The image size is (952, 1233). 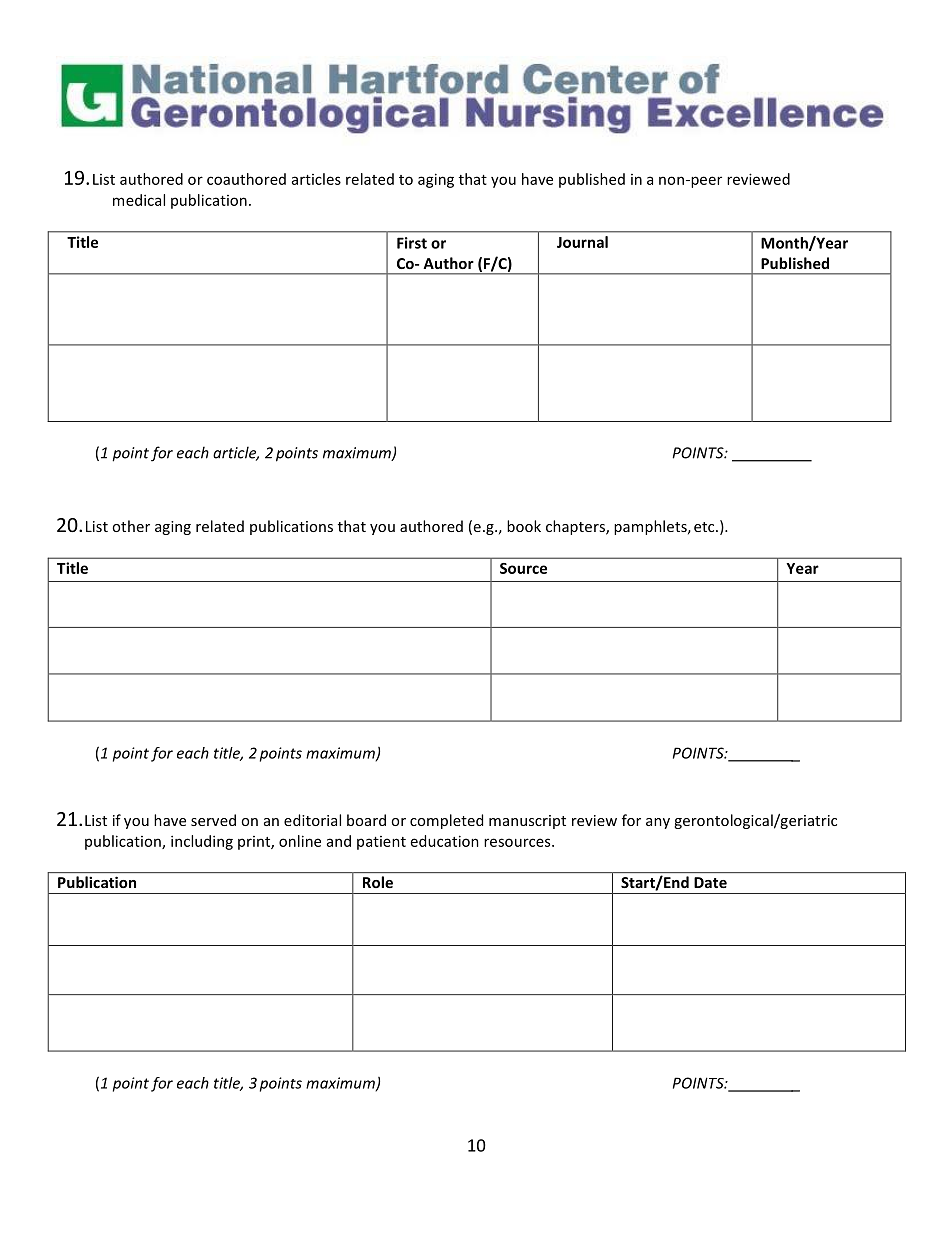 I want to click on other, so click(x=131, y=526).
